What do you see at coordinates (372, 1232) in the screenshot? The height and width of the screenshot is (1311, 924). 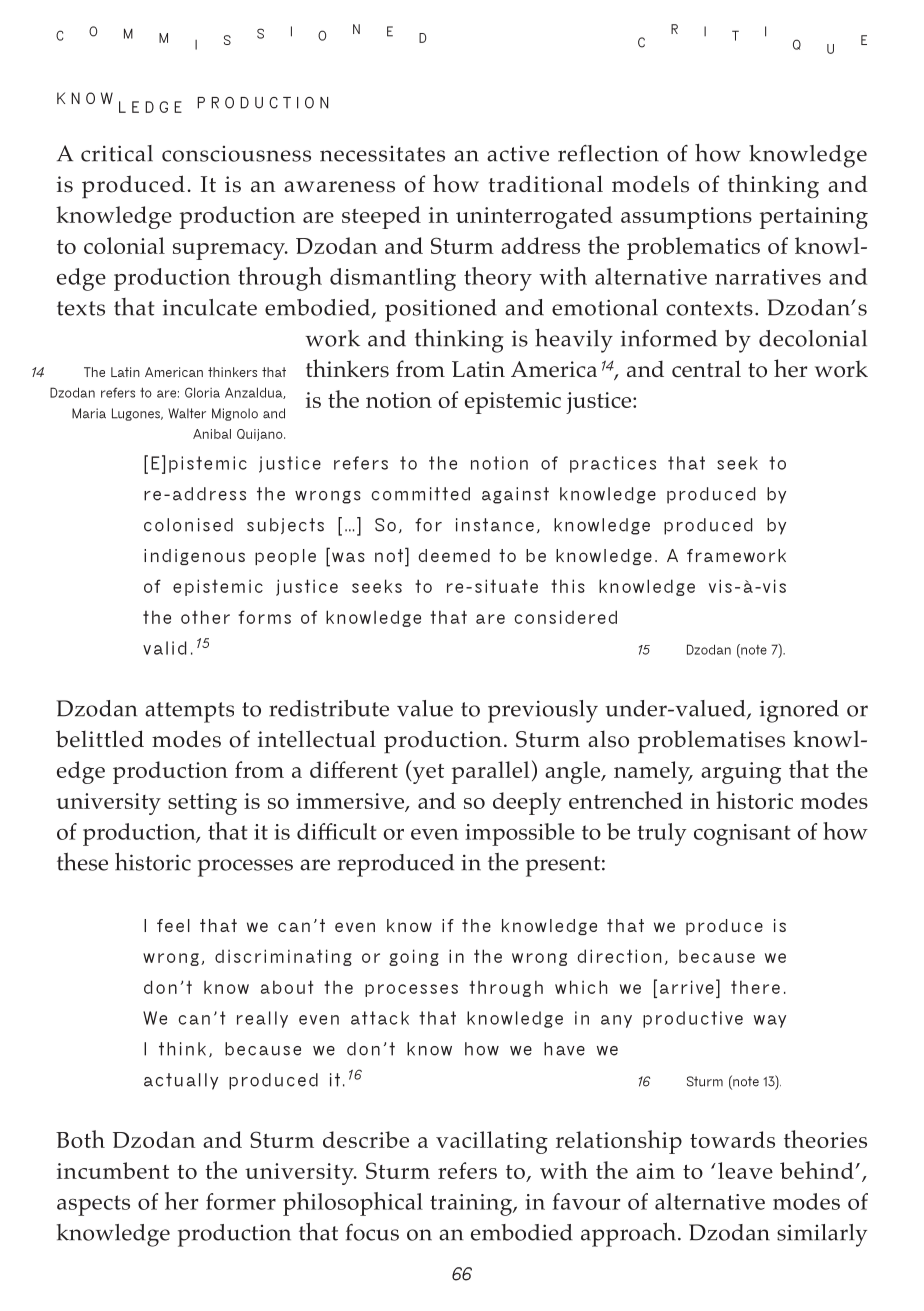 I see `focus` at bounding box center [372, 1232].
